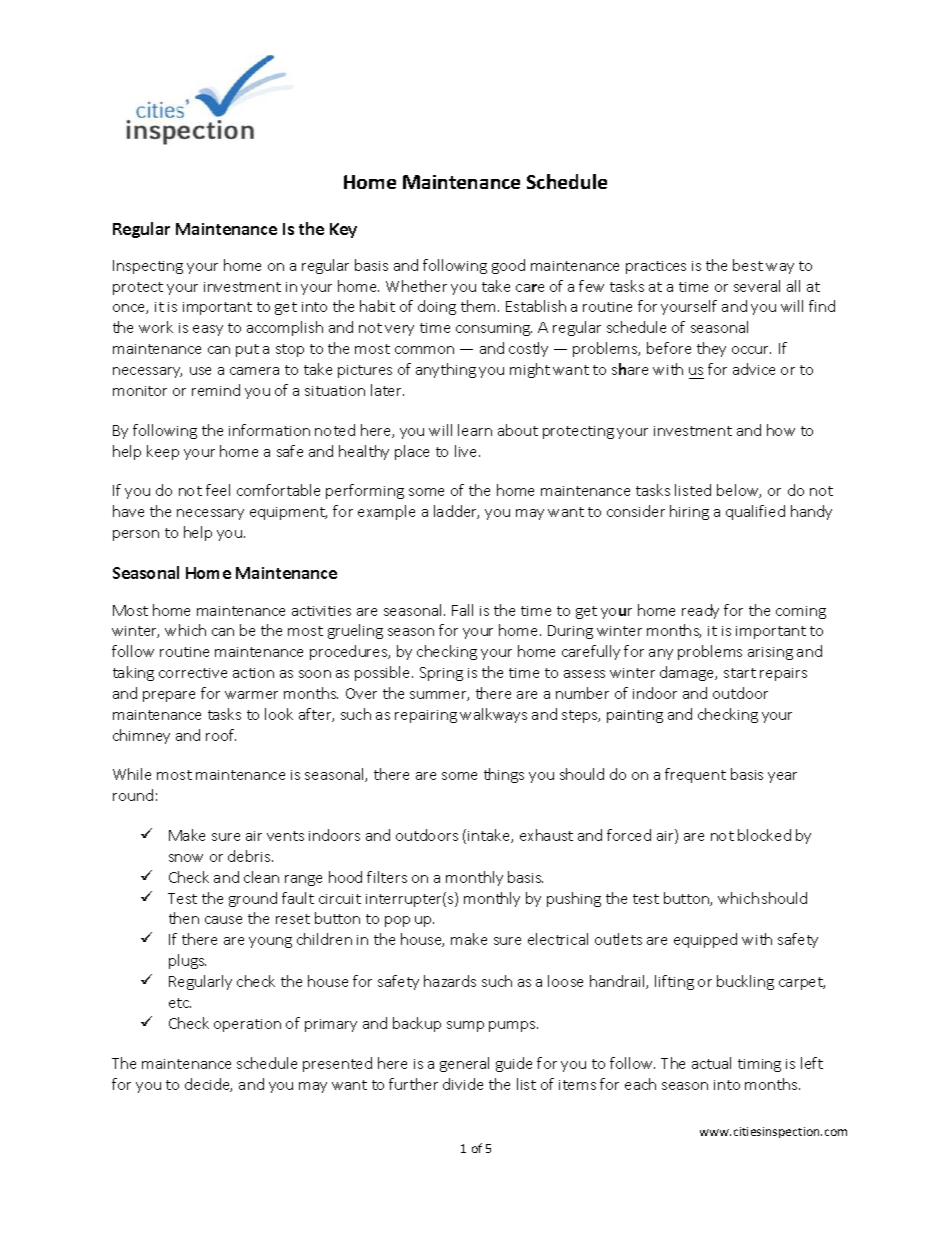 The height and width of the screenshot is (1233, 952). Describe the element at coordinates (508, 266) in the screenshot. I see `good` at that location.
